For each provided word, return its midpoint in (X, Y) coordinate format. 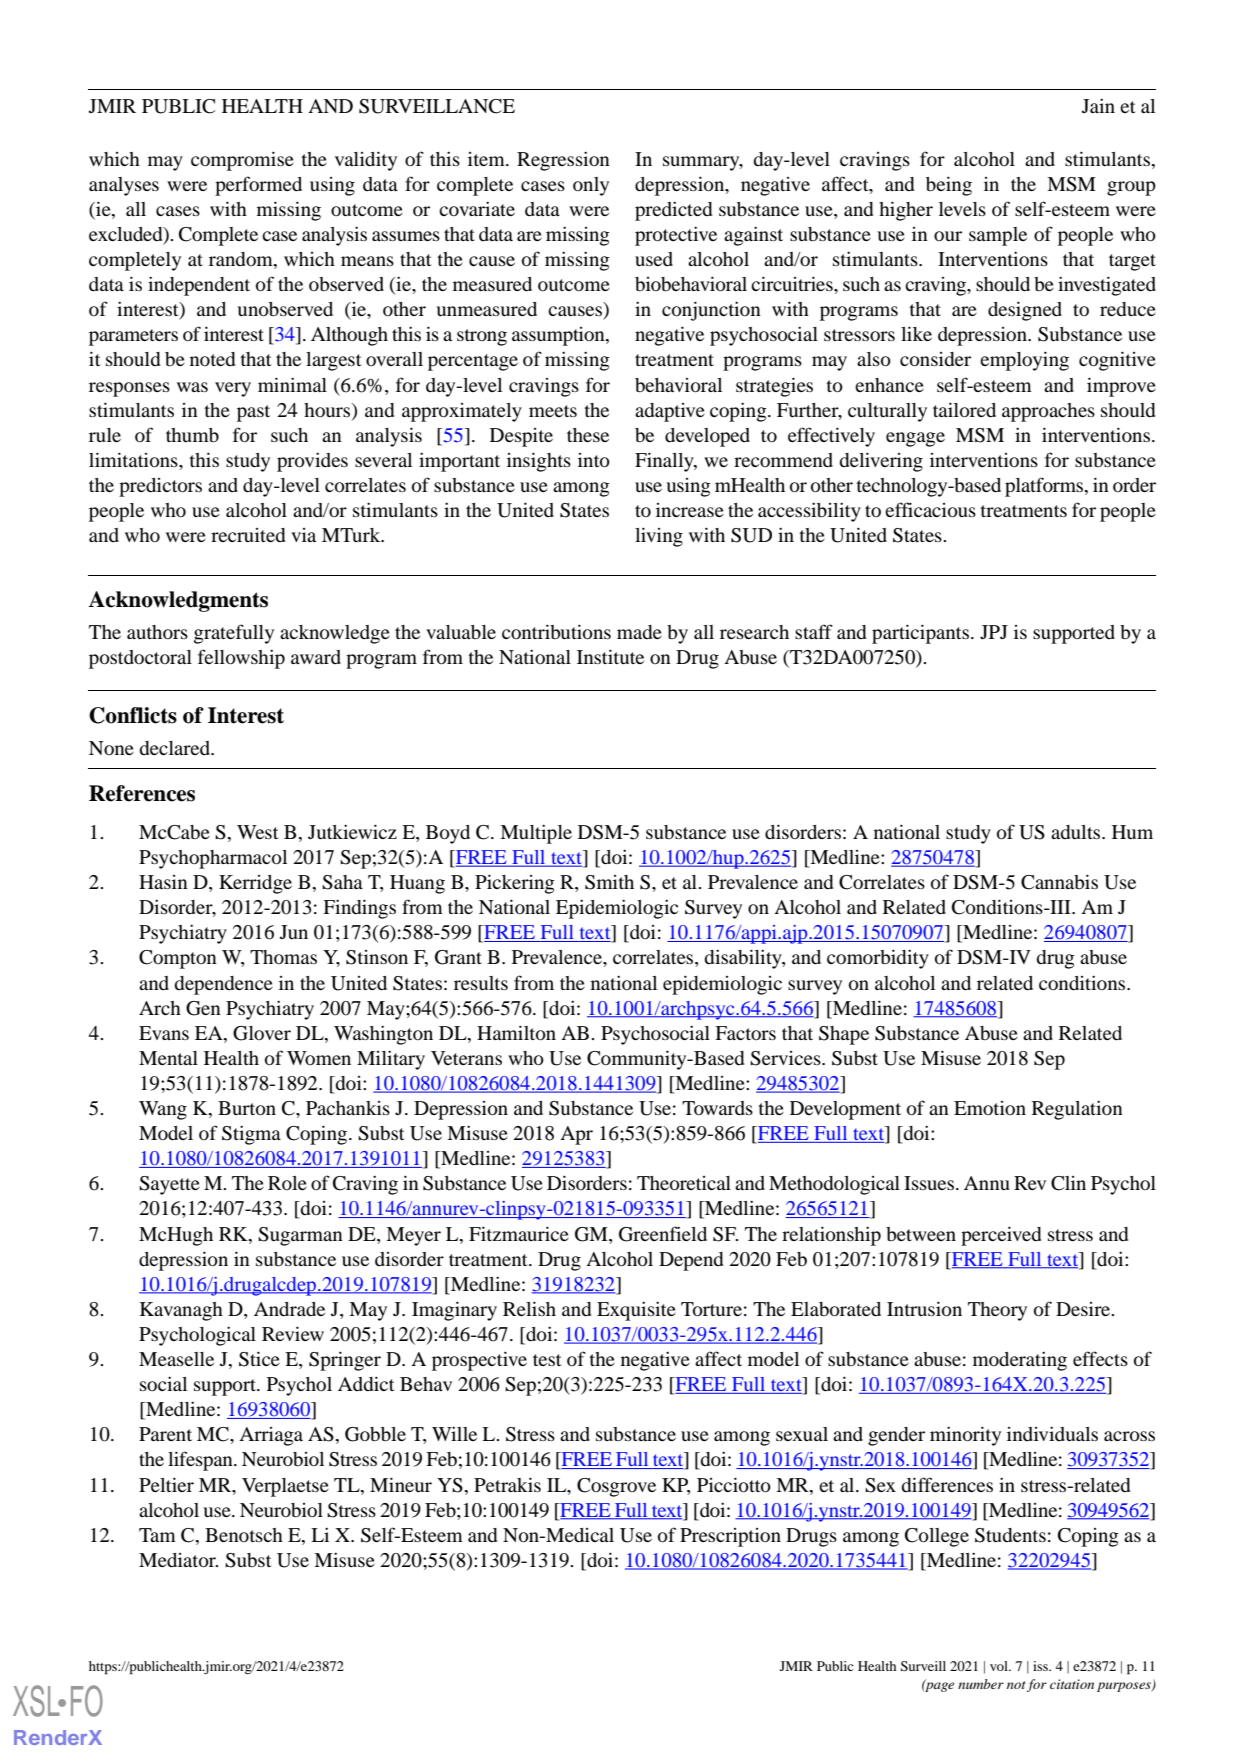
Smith (609, 882)
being (949, 186)
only (591, 186)
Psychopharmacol (213, 859)
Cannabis (1059, 882)
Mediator (178, 1560)
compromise (242, 161)
